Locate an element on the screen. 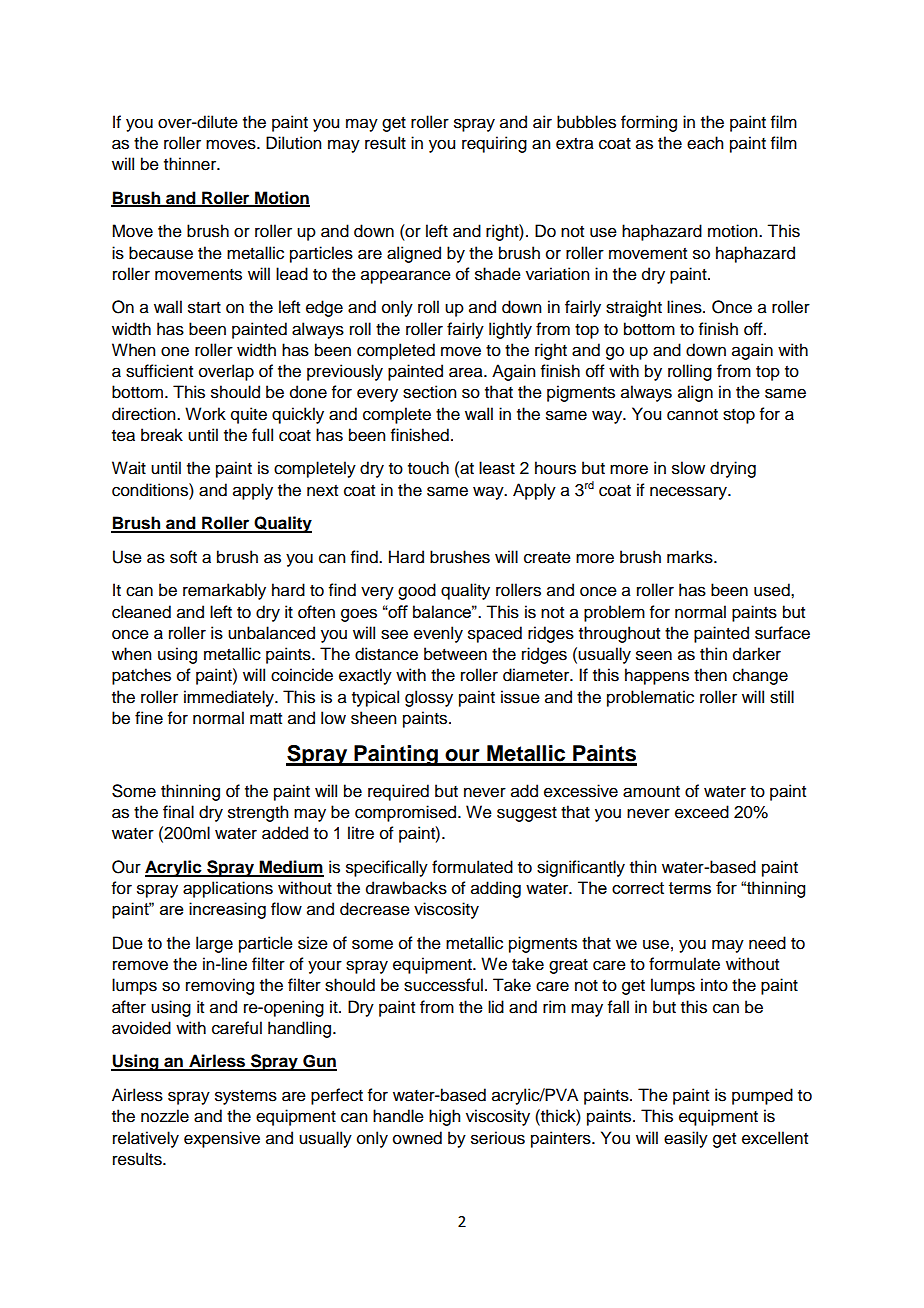 This screenshot has height=1308, width=924. remarkably is located at coordinates (224, 591).
